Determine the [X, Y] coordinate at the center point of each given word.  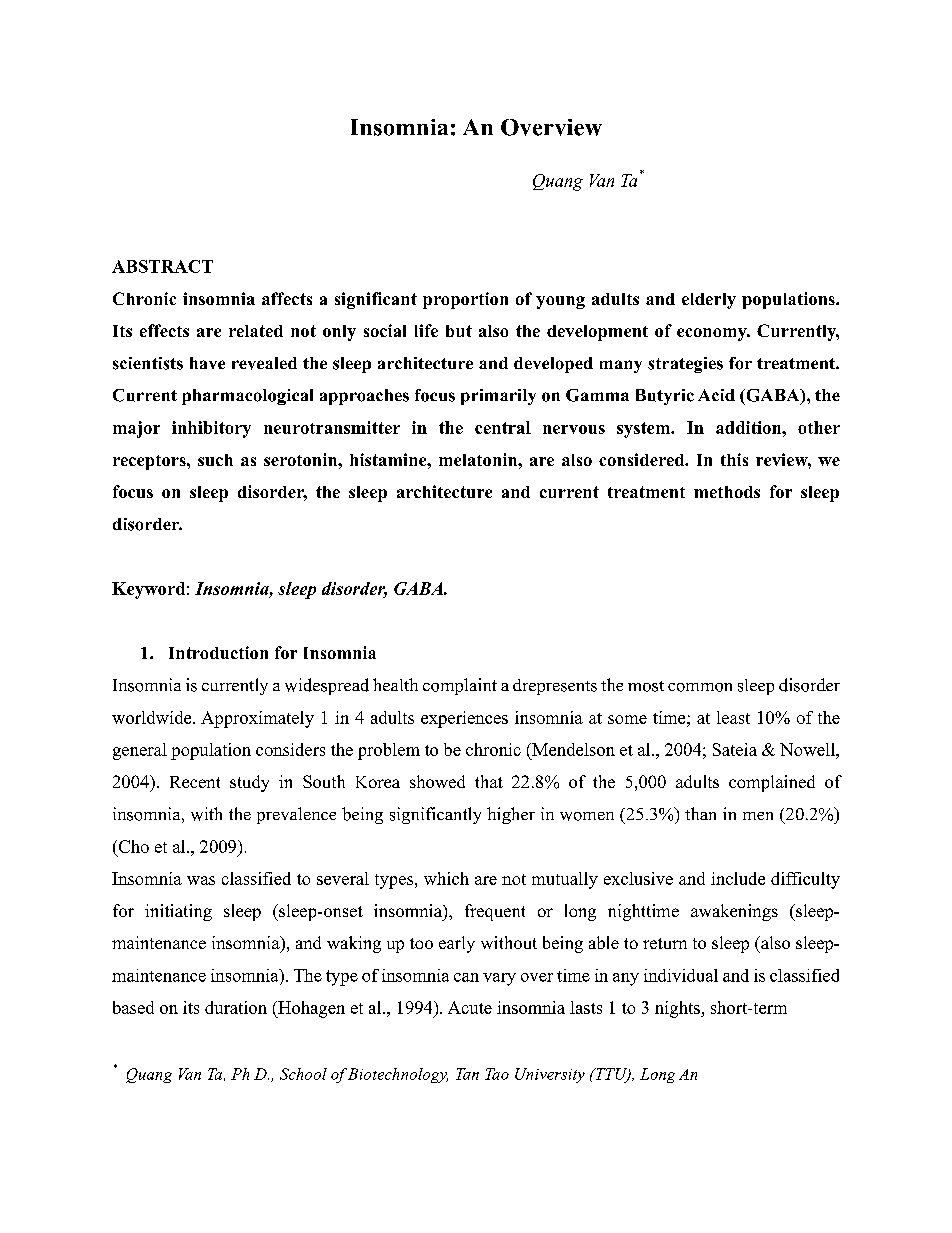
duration [236, 1007]
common [700, 687]
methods [727, 492]
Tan [467, 1074]
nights [678, 1009]
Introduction [218, 652]
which [446, 878]
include [738, 878]
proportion [465, 300]
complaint [460, 686]
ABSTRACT [162, 266]
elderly [709, 301]
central [503, 427]
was [201, 880]
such [215, 460]
